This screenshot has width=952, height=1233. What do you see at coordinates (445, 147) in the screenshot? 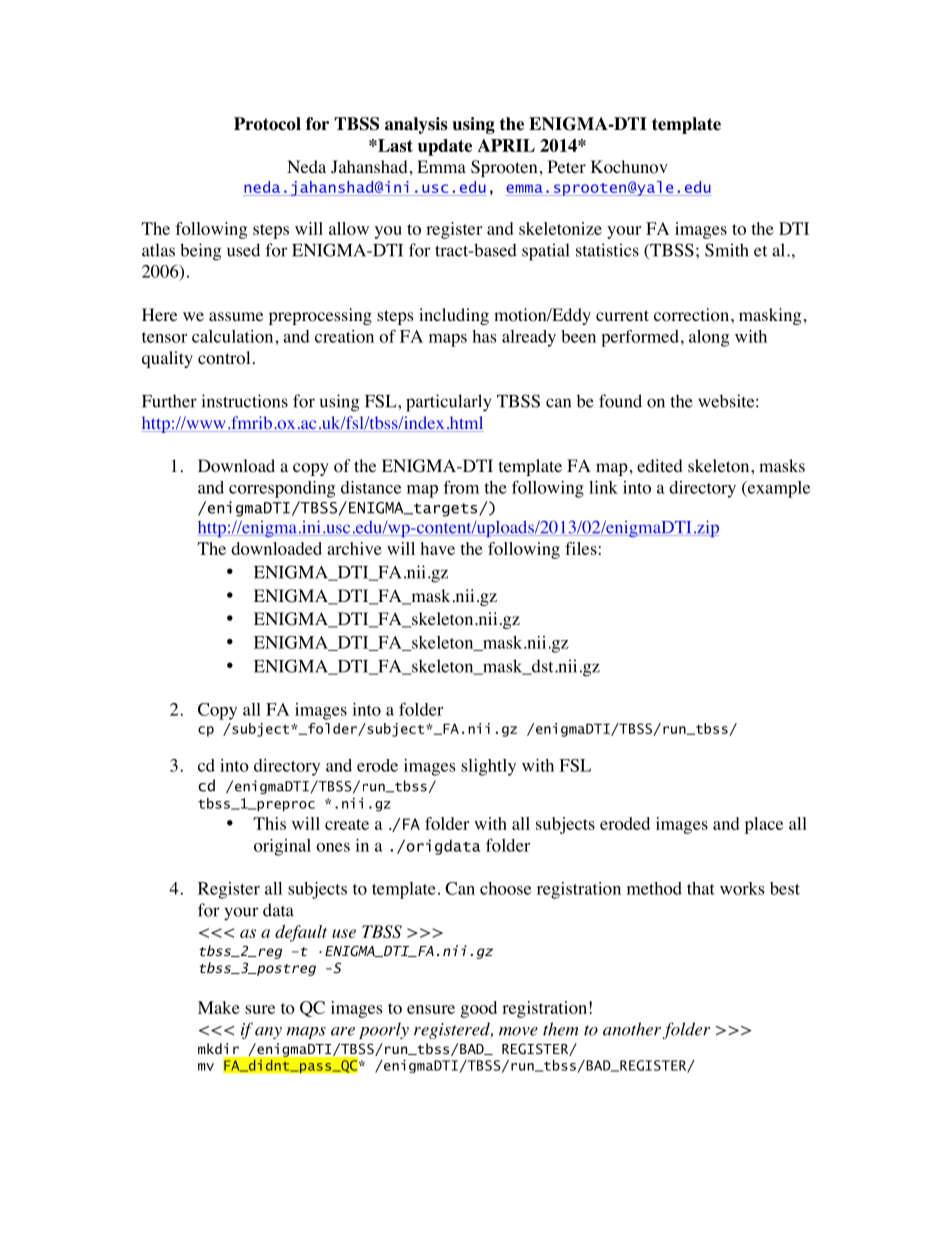
I see `update` at bounding box center [445, 147].
